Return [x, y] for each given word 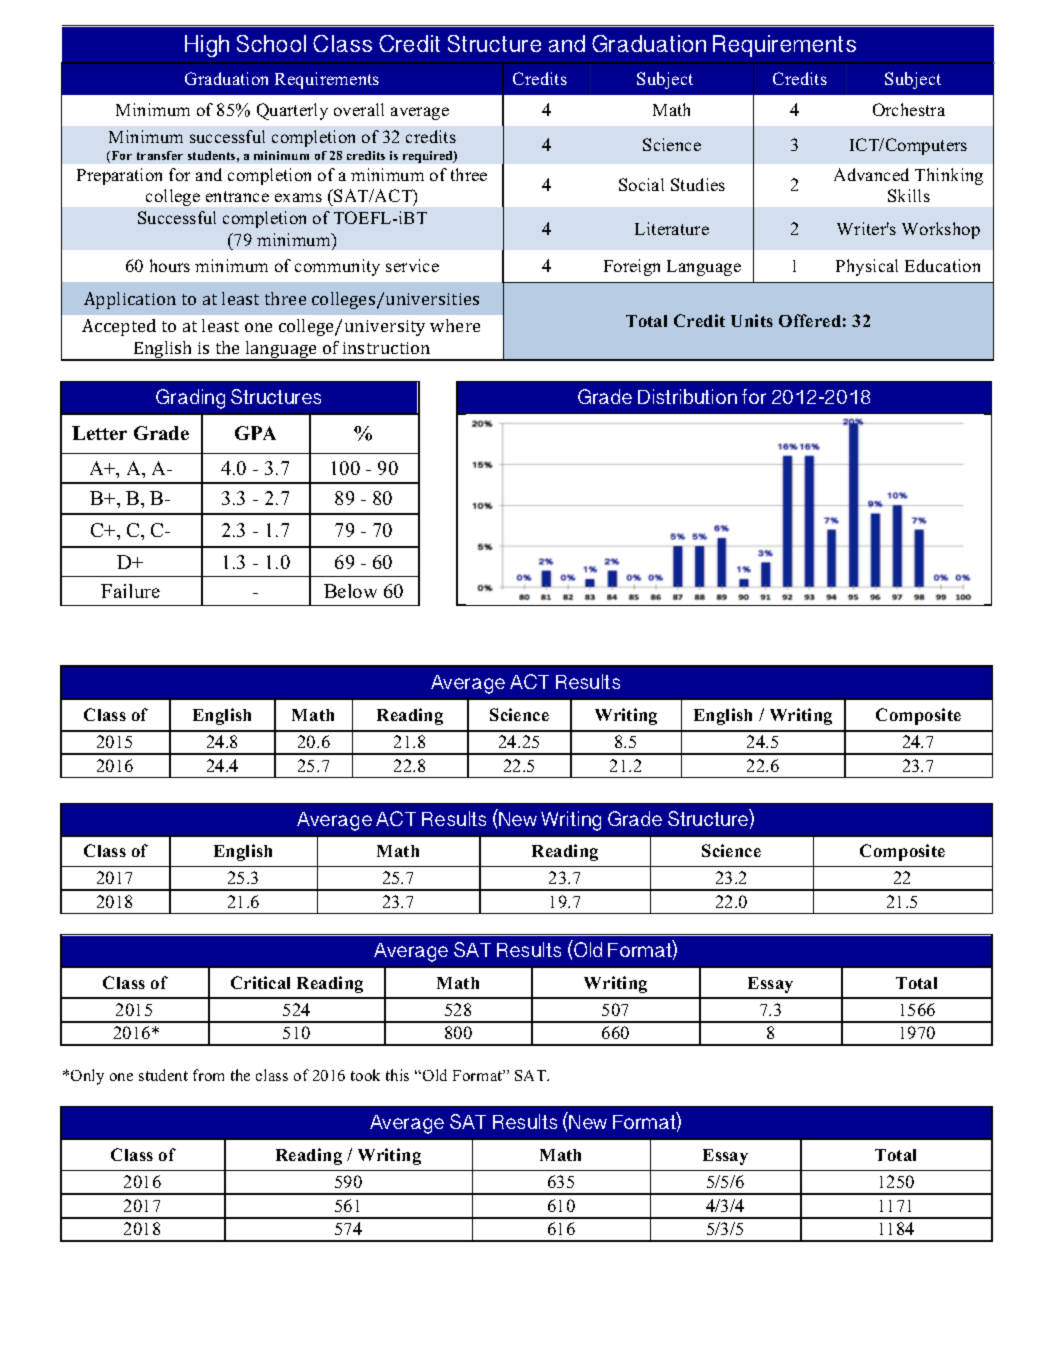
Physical [867, 267]
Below [350, 591]
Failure [130, 591]
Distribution [687, 396]
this [397, 1075]
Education [942, 265]
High [207, 46]
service [412, 265]
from [208, 1075]
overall [359, 109]
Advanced [871, 174]
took [365, 1075]
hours [170, 265]
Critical [260, 982]
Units [752, 320]
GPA [255, 433]
